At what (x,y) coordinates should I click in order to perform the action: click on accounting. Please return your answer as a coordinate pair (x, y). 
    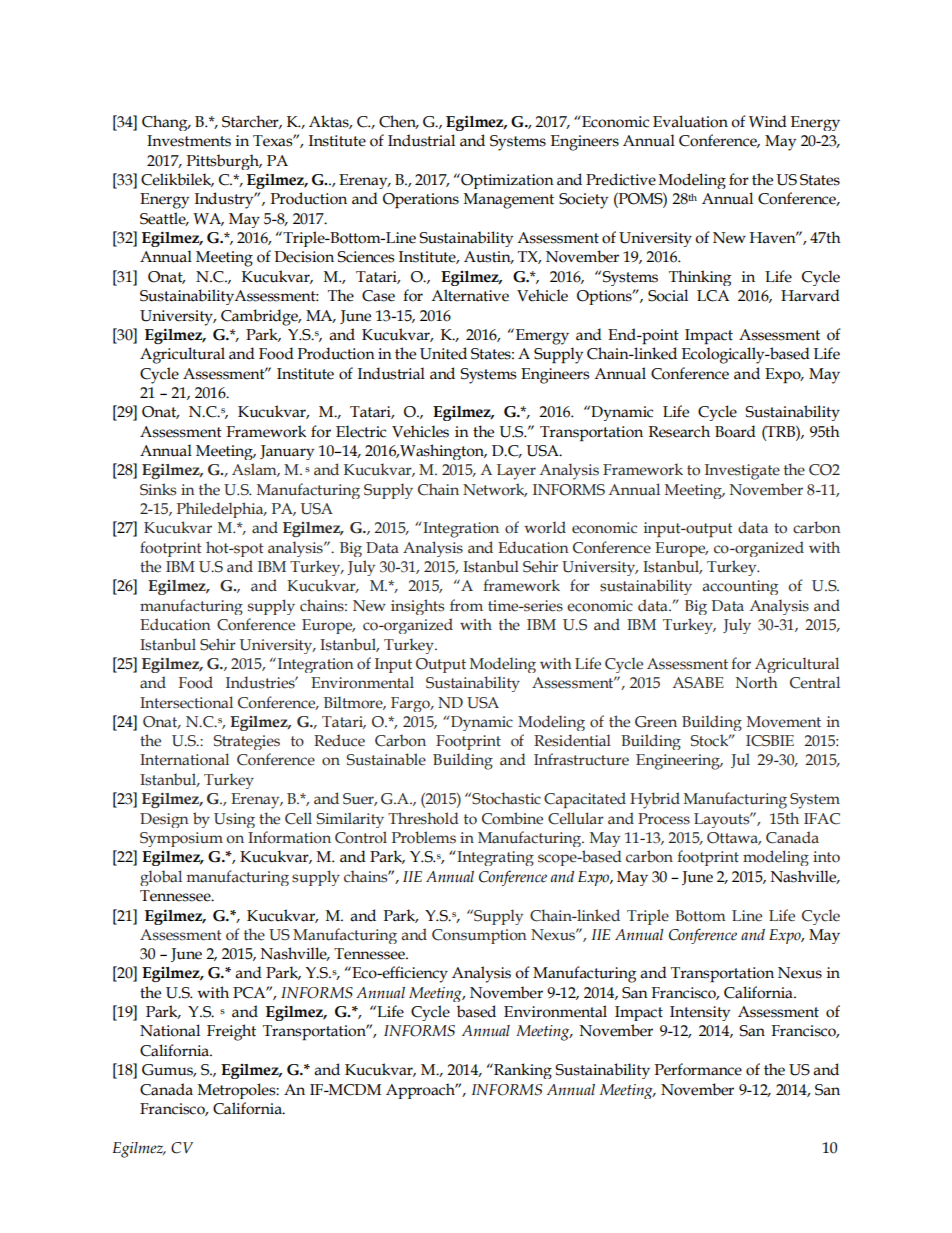
    Looking at the image, I should click on (740, 587).
